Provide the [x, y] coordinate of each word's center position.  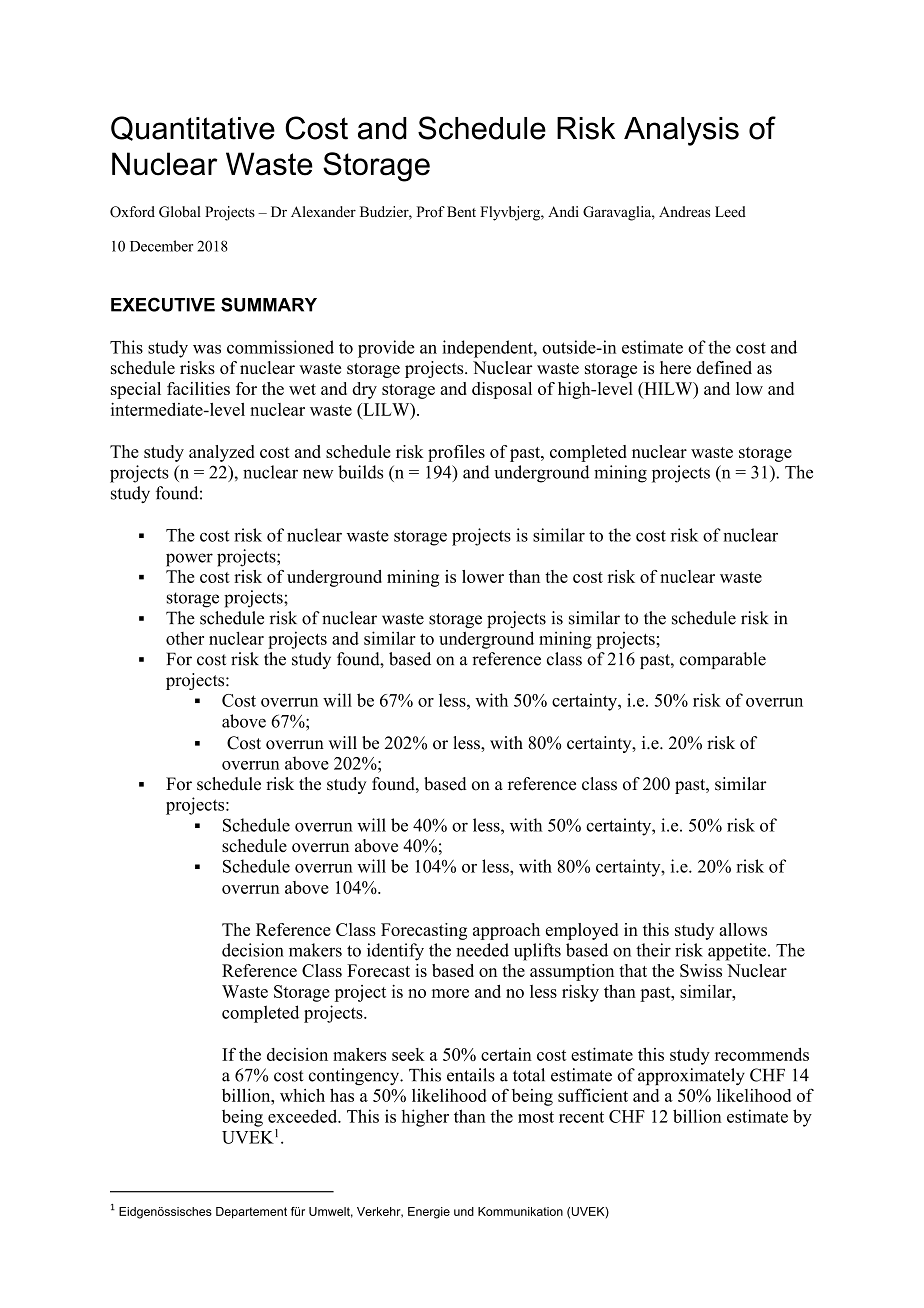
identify [395, 952]
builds [360, 472]
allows [743, 929]
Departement [251, 1213]
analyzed [221, 453]
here [675, 367]
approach [506, 931]
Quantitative [193, 128]
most [536, 1117]
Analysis [681, 131]
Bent [461, 211]
